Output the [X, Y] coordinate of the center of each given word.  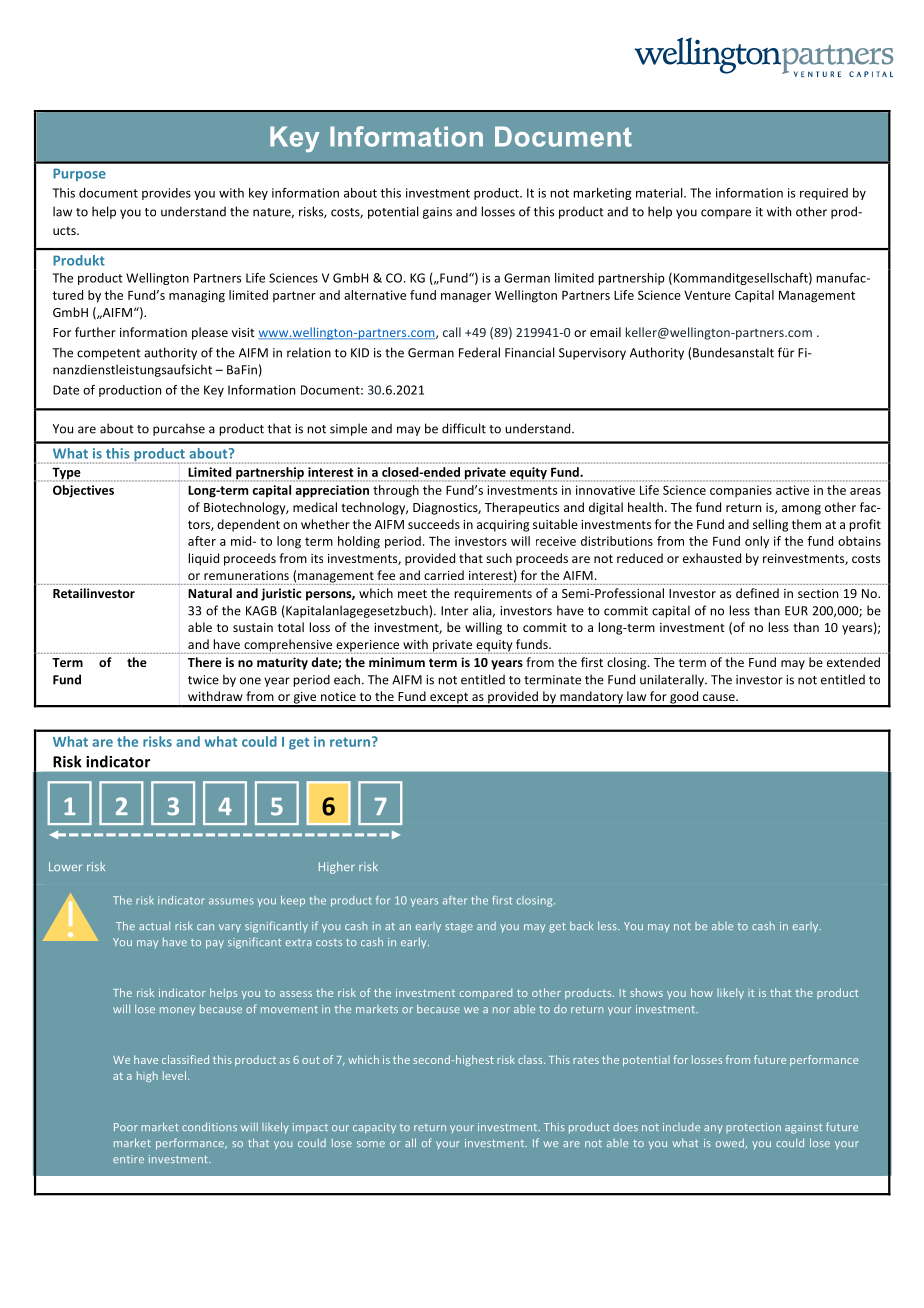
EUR [796, 611]
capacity [374, 1128]
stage [459, 928]
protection [753, 1128]
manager [466, 298]
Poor [126, 1127]
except [449, 699]
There [205, 662]
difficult [464, 428]
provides [166, 194]
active [792, 490]
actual [154, 925]
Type [66, 474]
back [581, 925]
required [824, 194]
